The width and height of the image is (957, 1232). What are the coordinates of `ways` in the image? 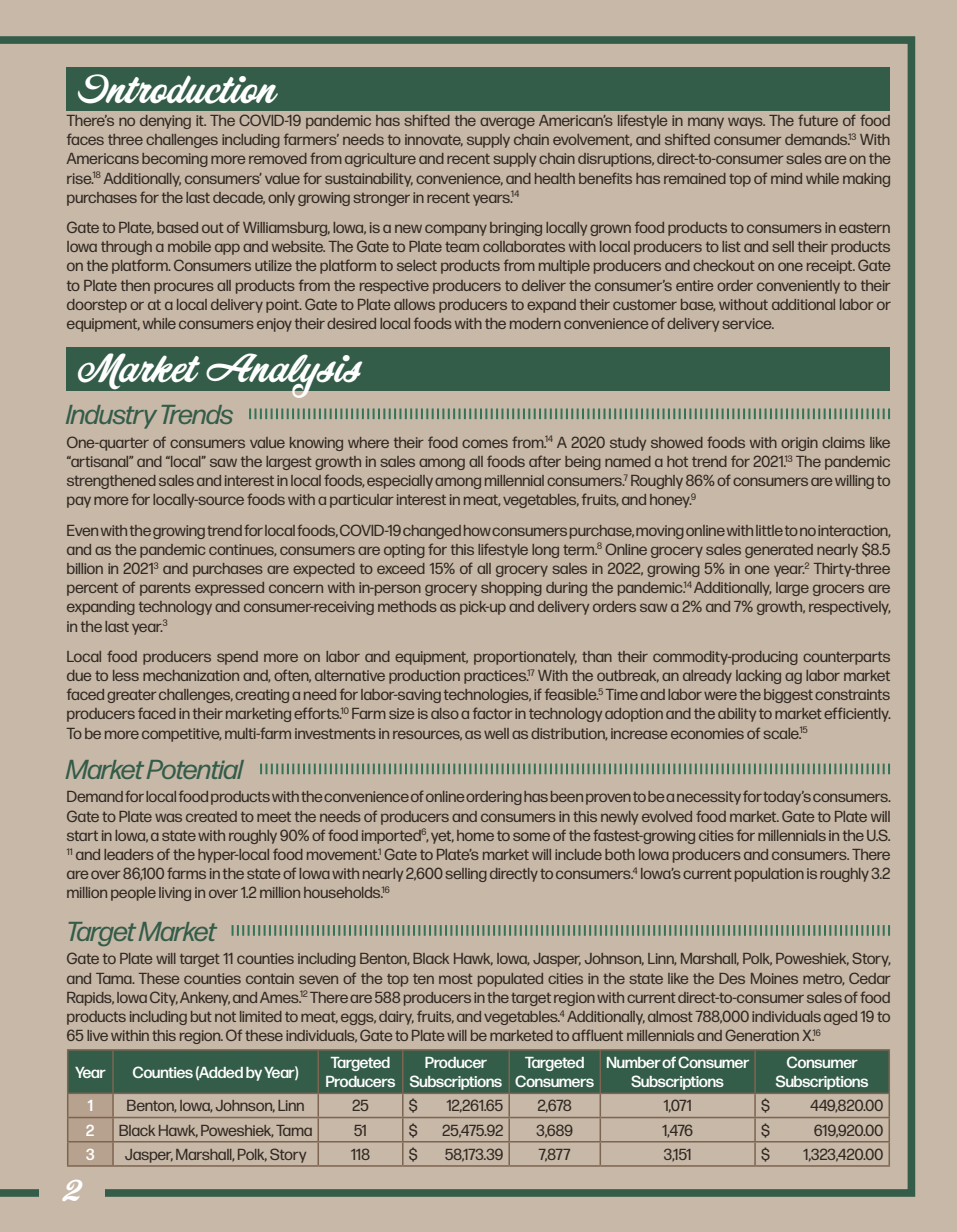 It's located at (746, 123).
